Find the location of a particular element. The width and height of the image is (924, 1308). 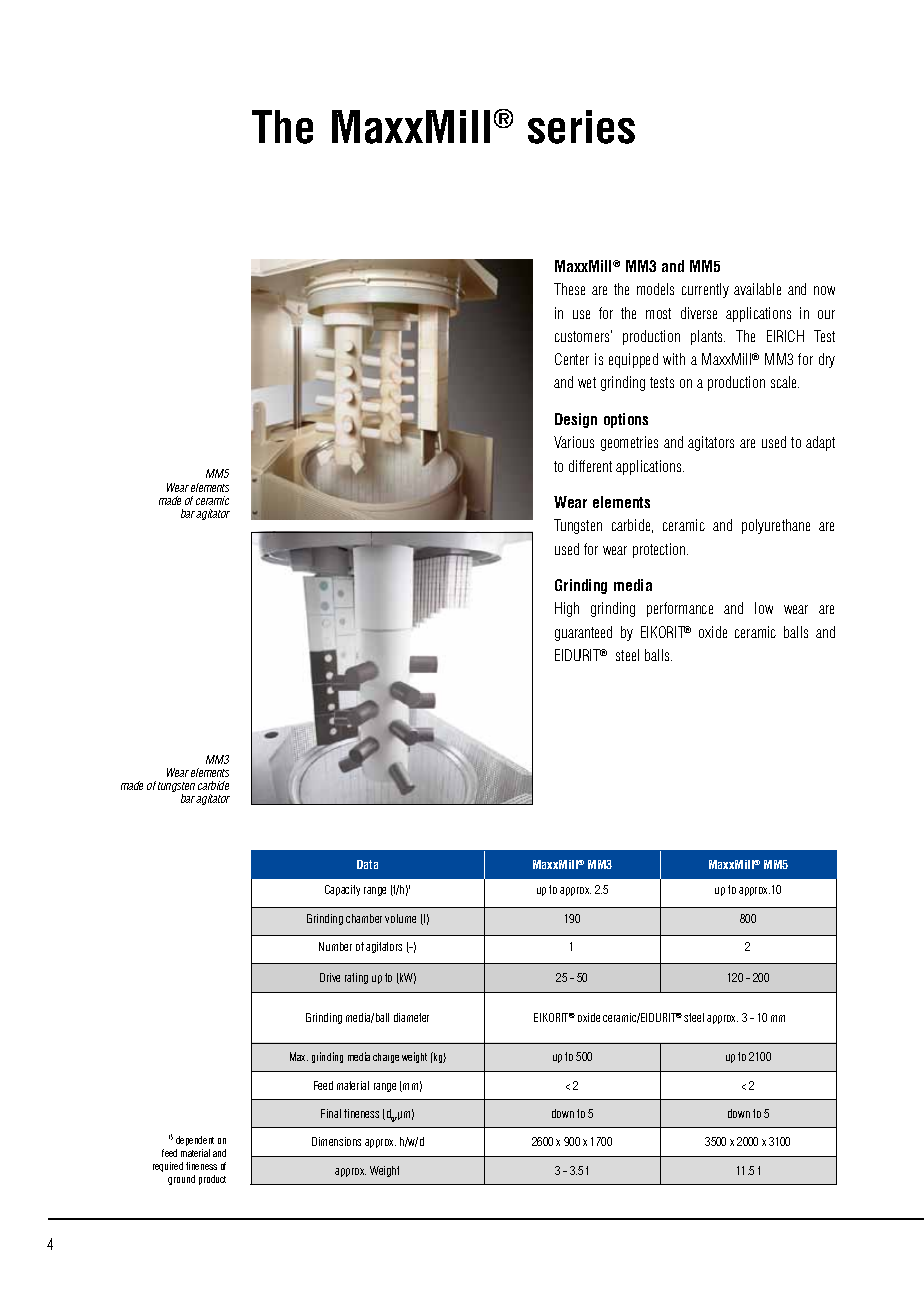

scale is located at coordinates (785, 382).
